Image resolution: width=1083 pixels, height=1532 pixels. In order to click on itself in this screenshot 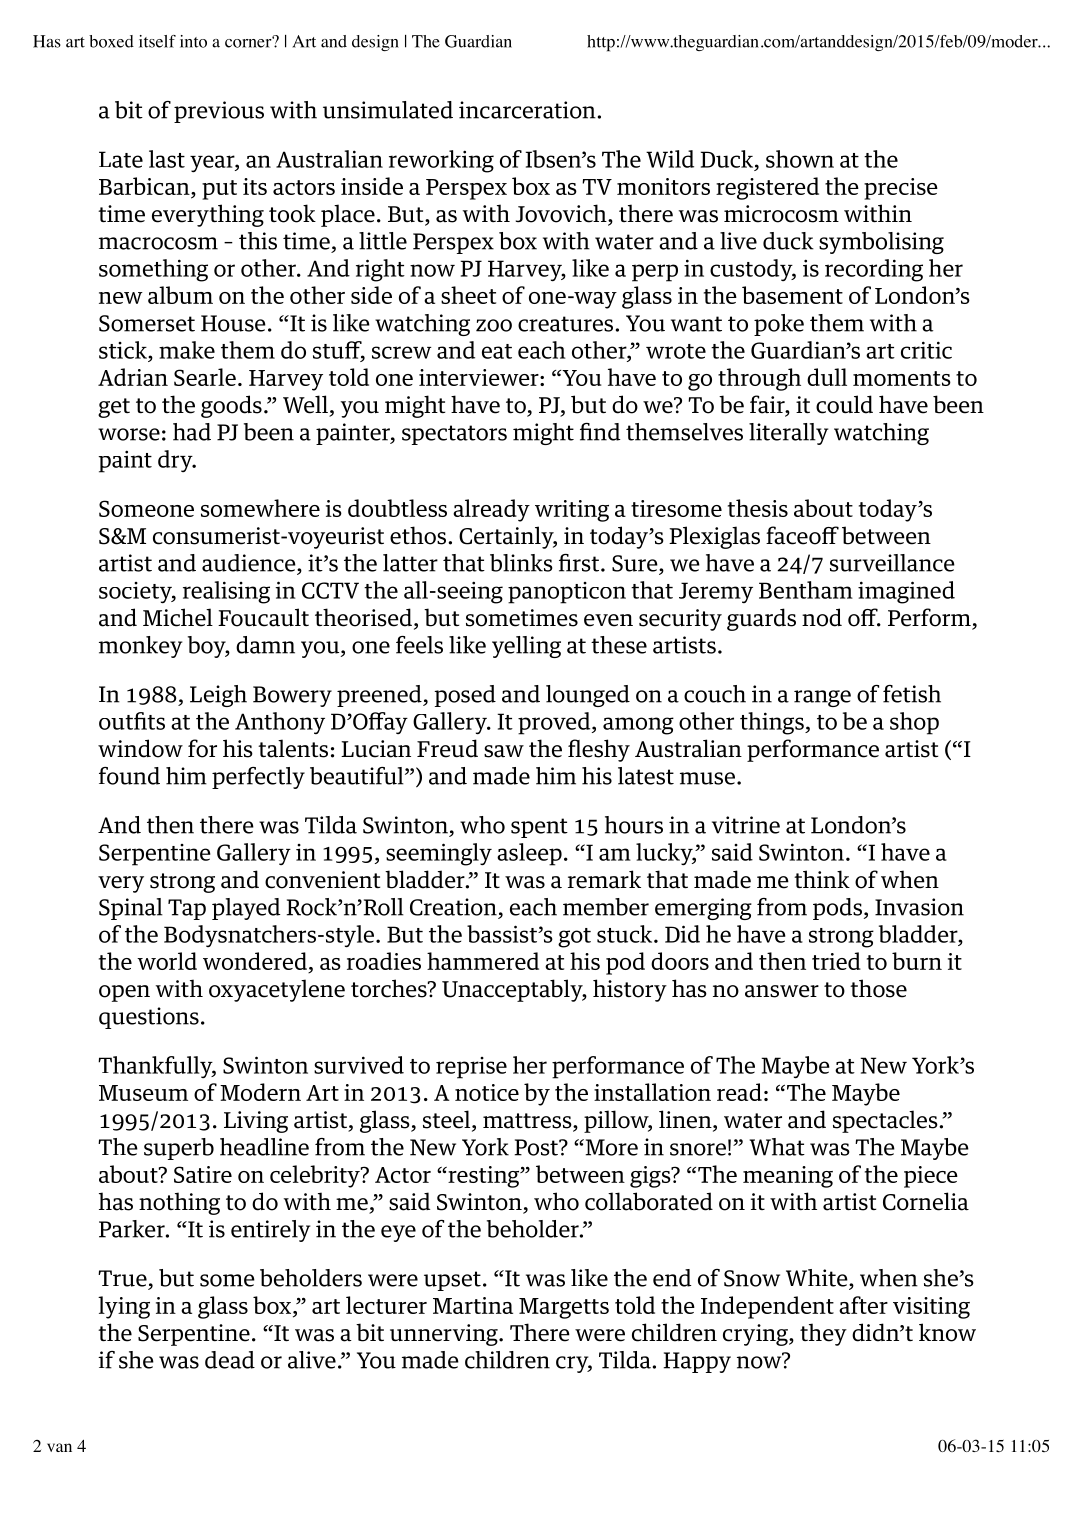, I will do `click(157, 41)`.
